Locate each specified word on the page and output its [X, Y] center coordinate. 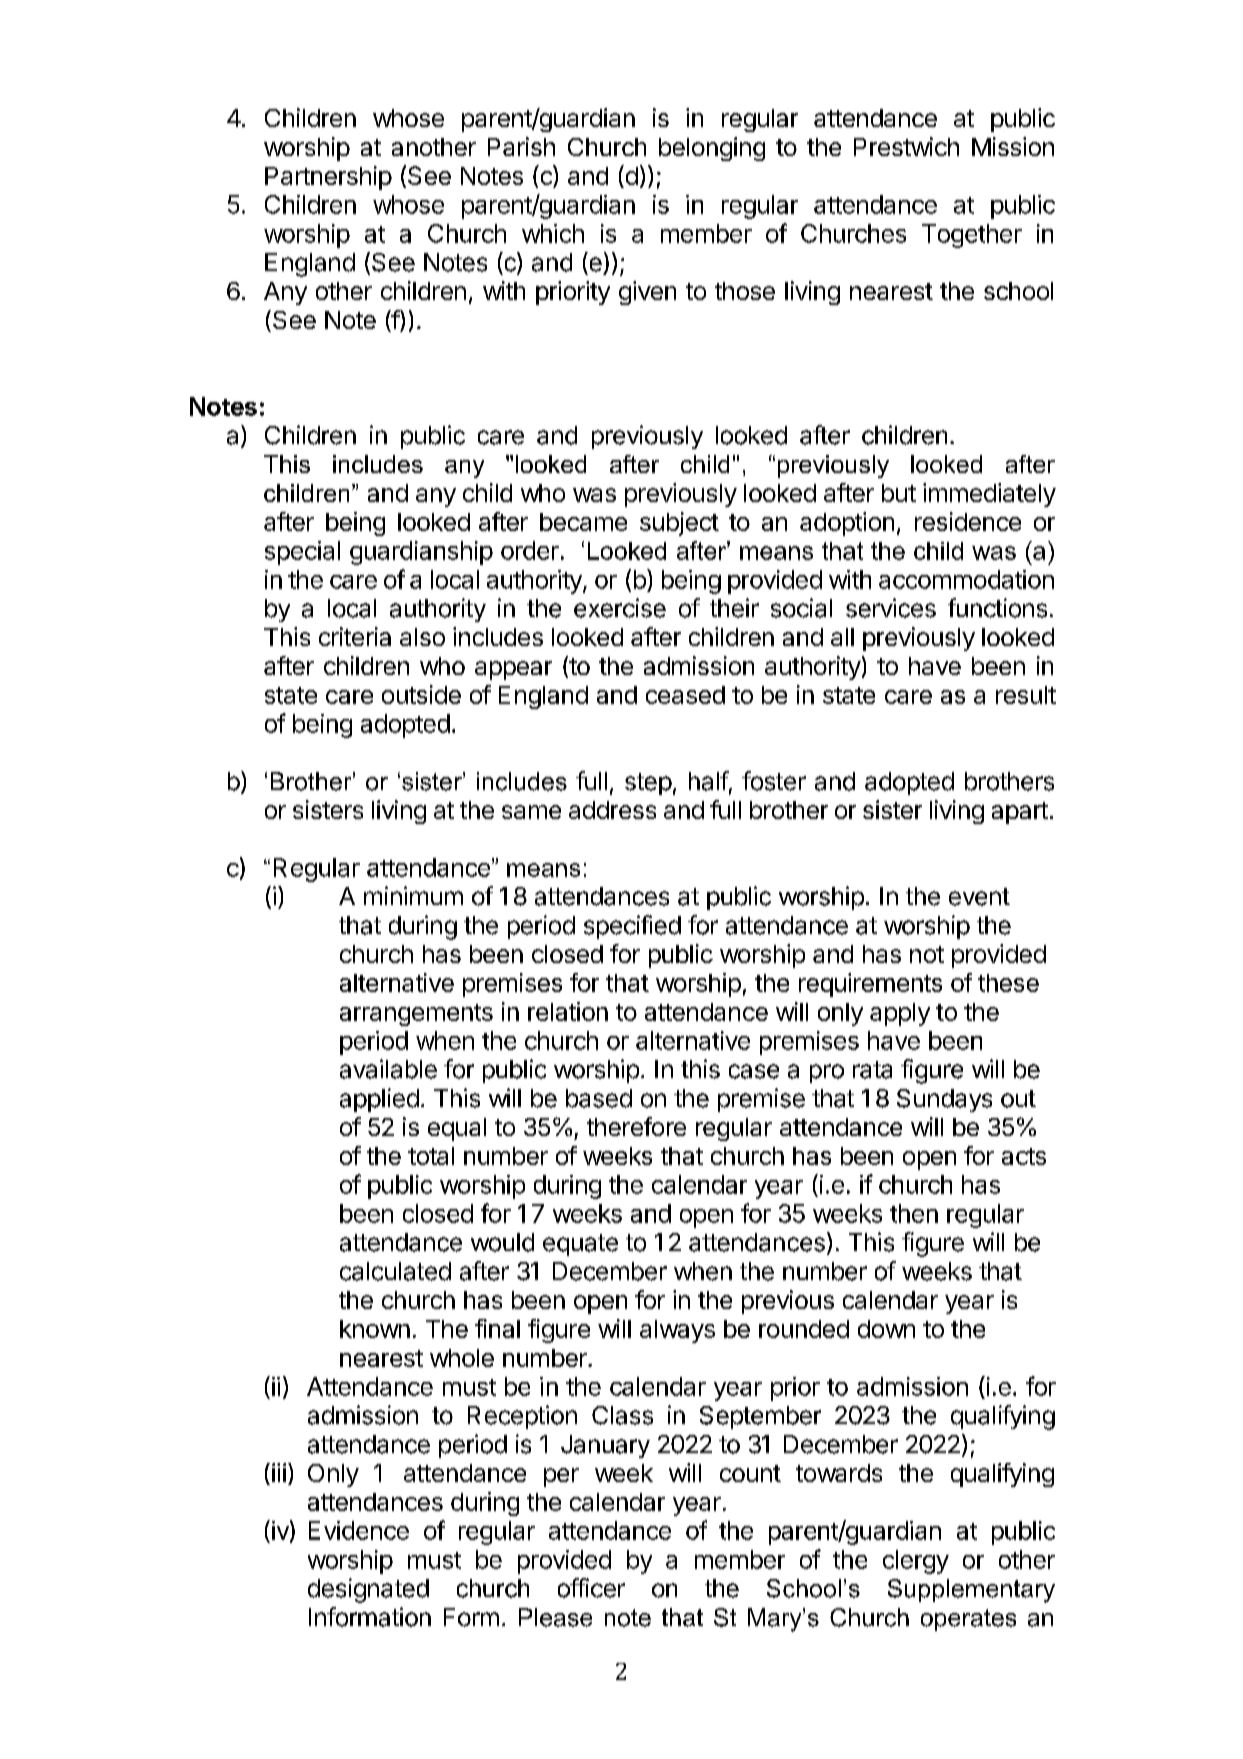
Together [972, 236]
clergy [916, 1562]
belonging [712, 149]
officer [591, 1588]
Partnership [328, 178]
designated [368, 1590]
